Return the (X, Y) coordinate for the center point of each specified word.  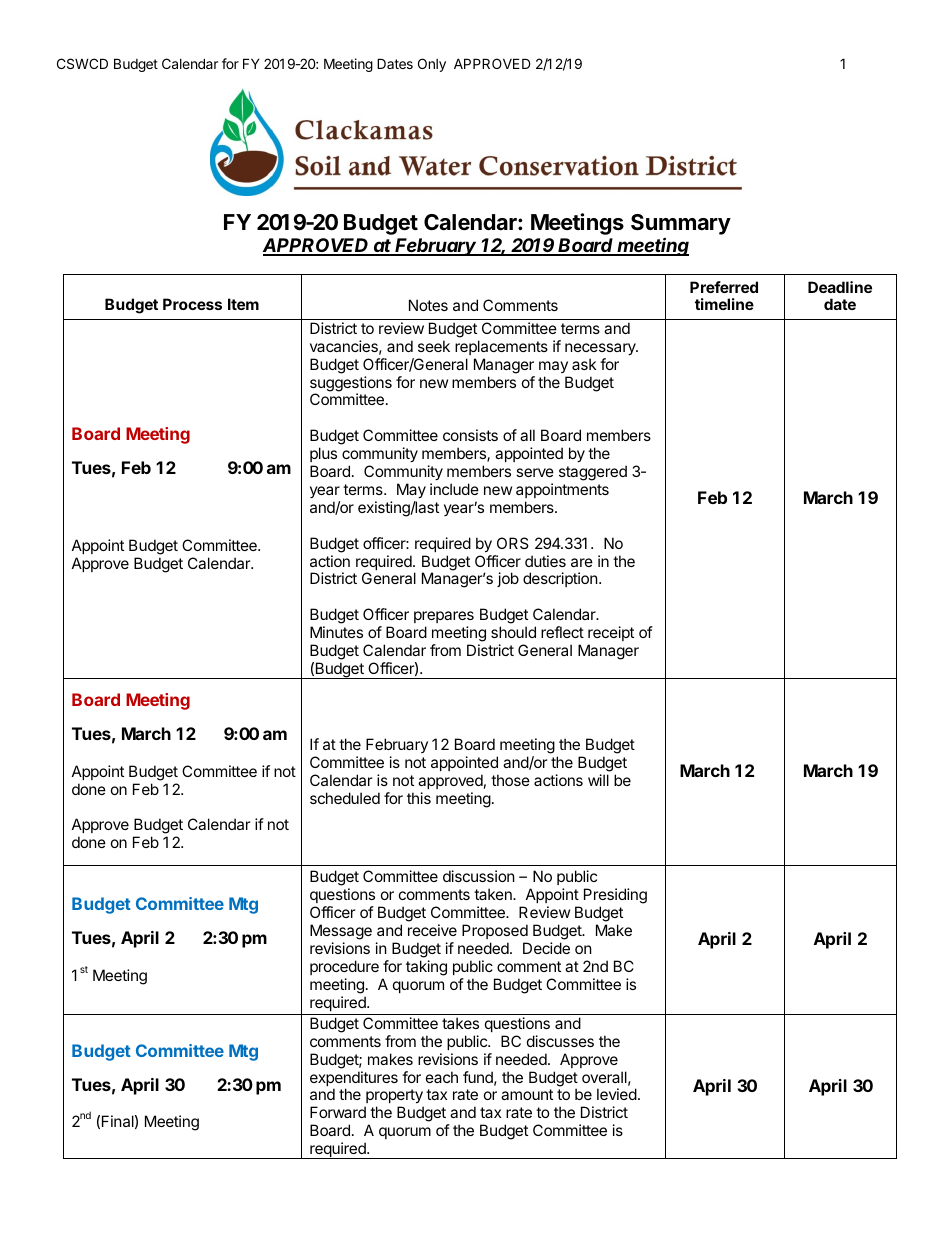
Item (243, 304)
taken (494, 894)
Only (432, 65)
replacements (501, 347)
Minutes (336, 632)
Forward (338, 1112)
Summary (681, 224)
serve (535, 472)
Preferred (724, 287)
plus (323, 454)
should (513, 632)
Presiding (615, 897)
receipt (611, 633)
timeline (724, 304)
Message (341, 932)
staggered (593, 473)
